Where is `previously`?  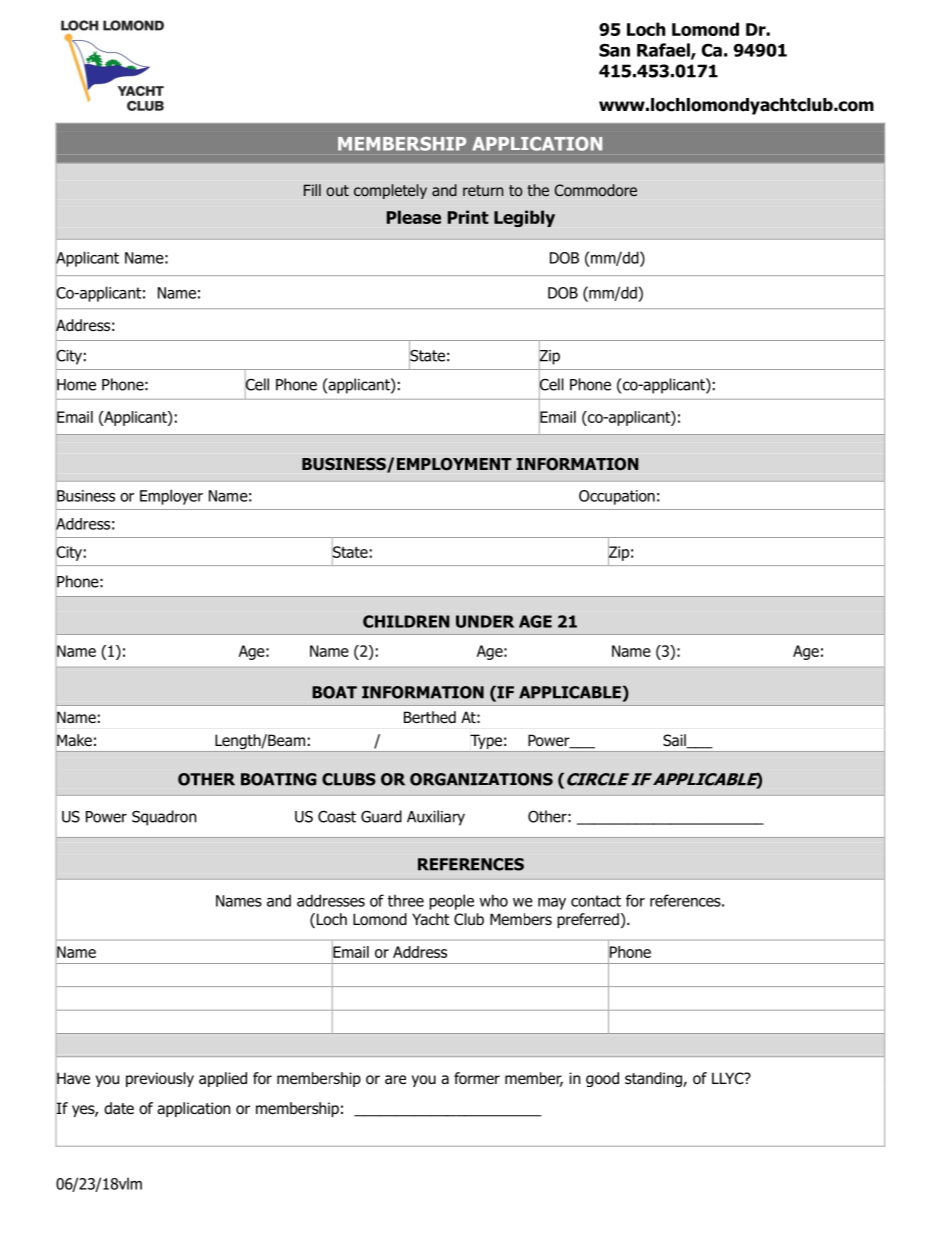
previously is located at coordinates (160, 1079).
